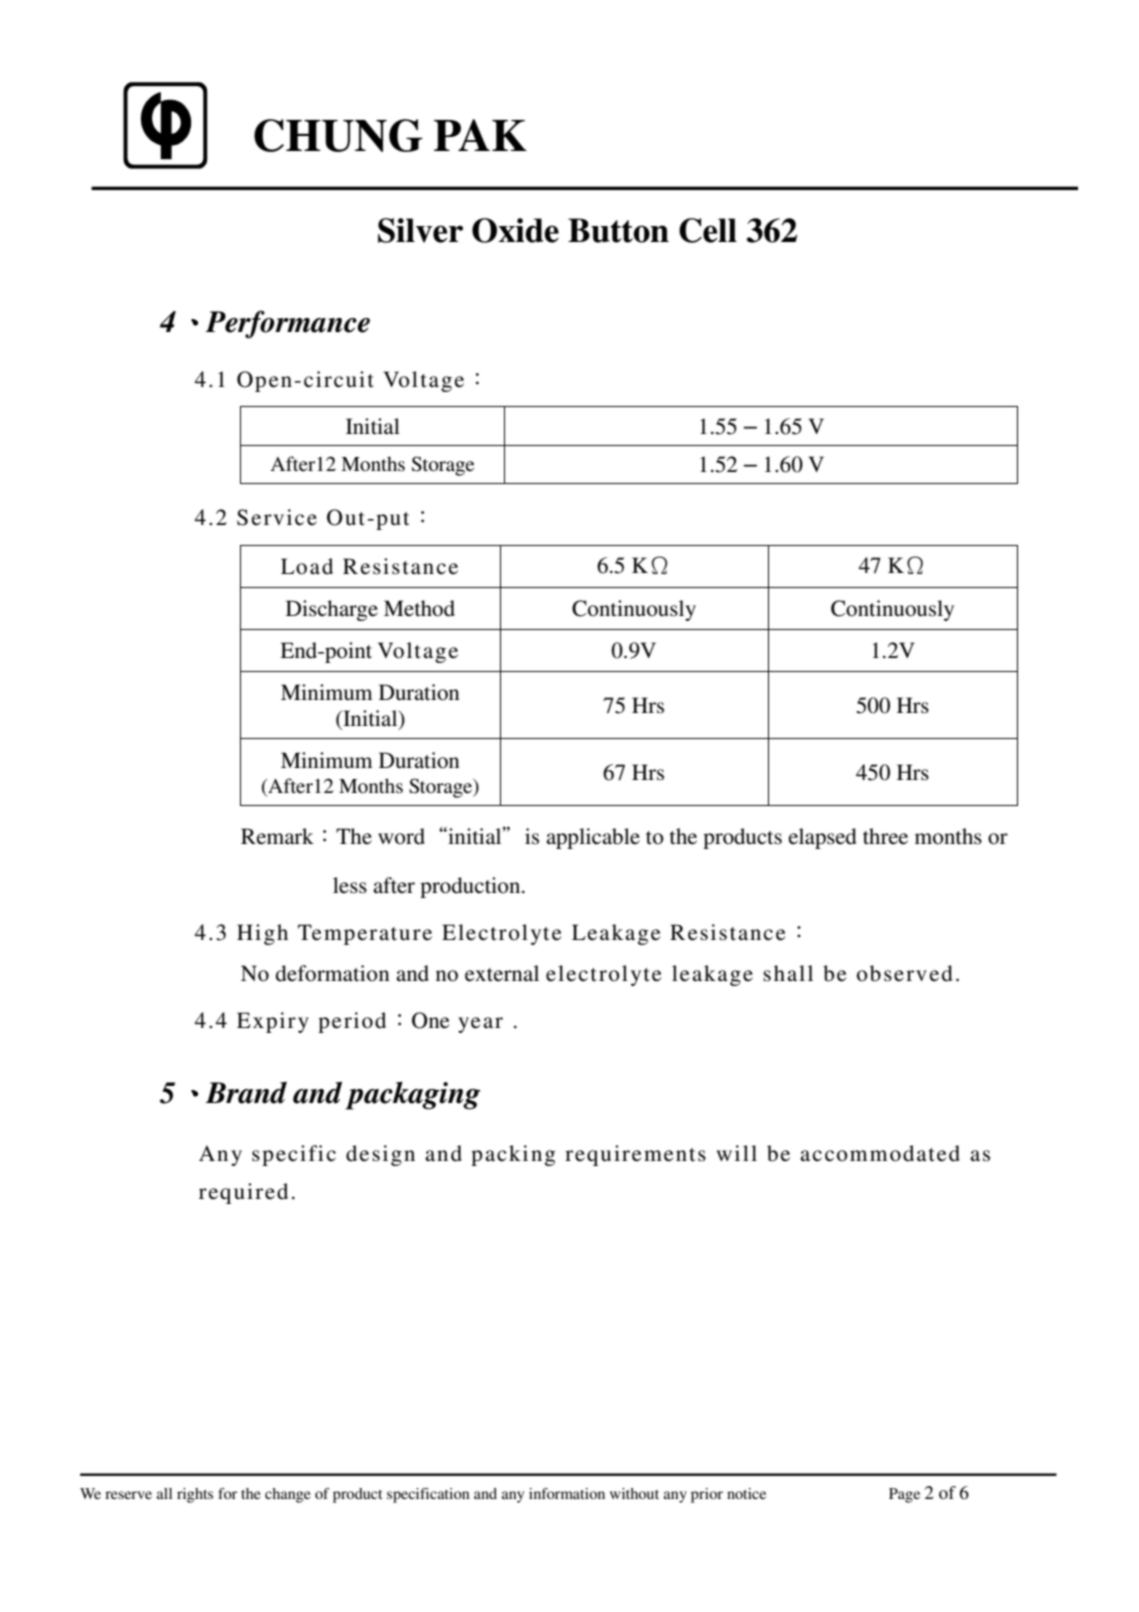 The height and width of the screenshot is (1612, 1139). Describe the element at coordinates (195, 1495) in the screenshot. I see `rights` at that location.
